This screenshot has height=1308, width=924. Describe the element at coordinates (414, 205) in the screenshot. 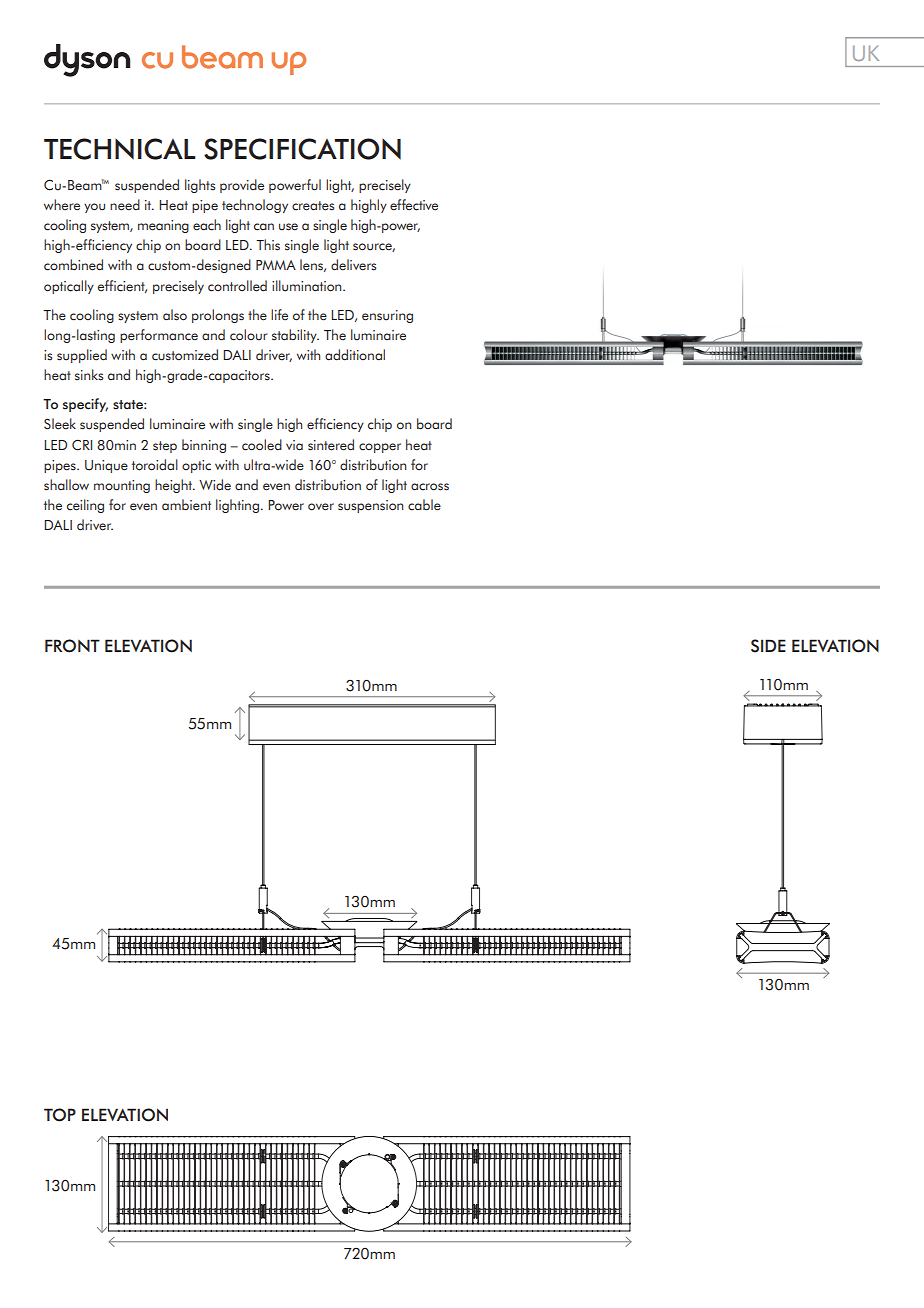

I see `effective` at that location.
